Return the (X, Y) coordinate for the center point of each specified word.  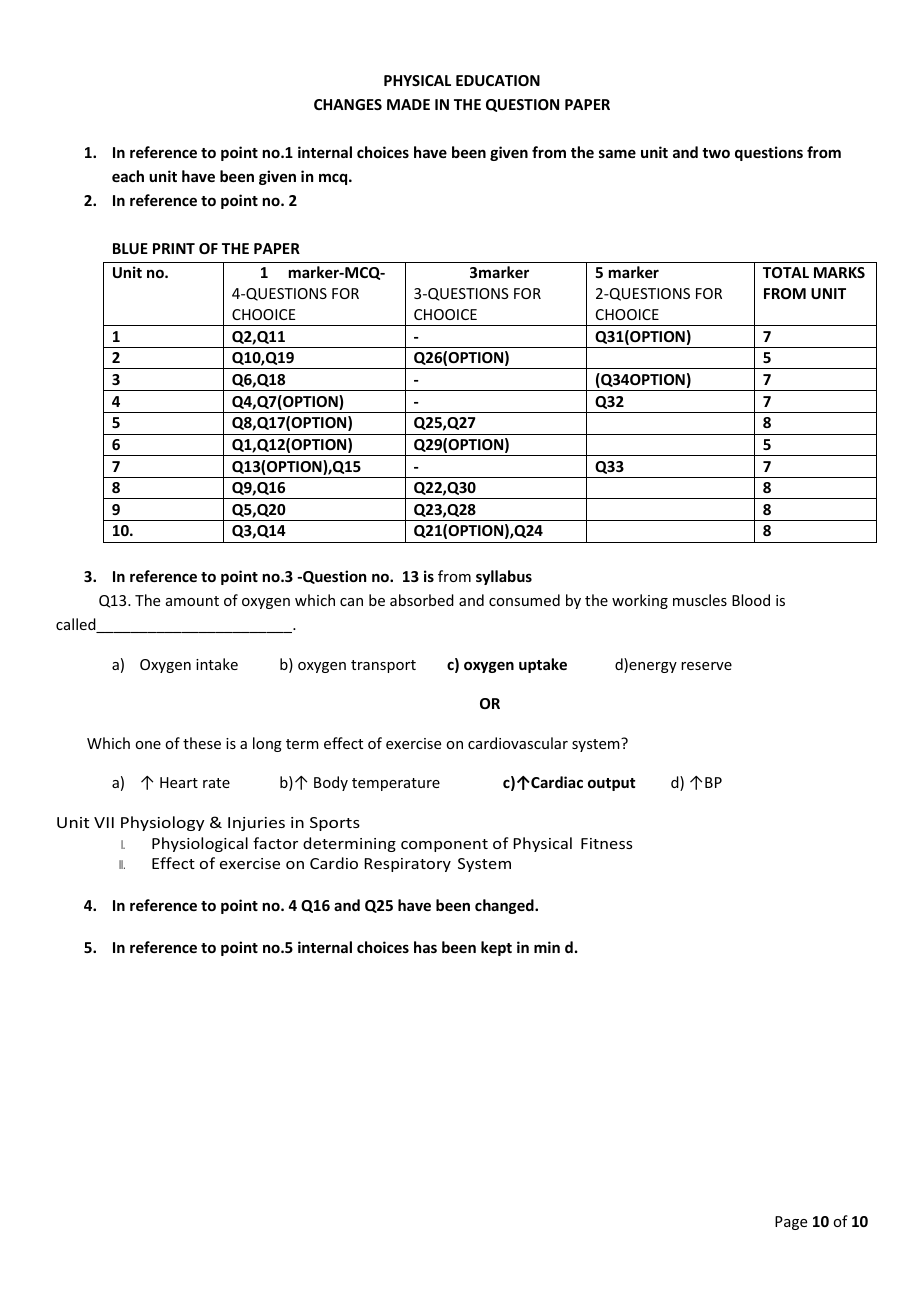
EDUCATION (498, 80)
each (128, 176)
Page (791, 1223)
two (716, 153)
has (425, 947)
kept (496, 948)
